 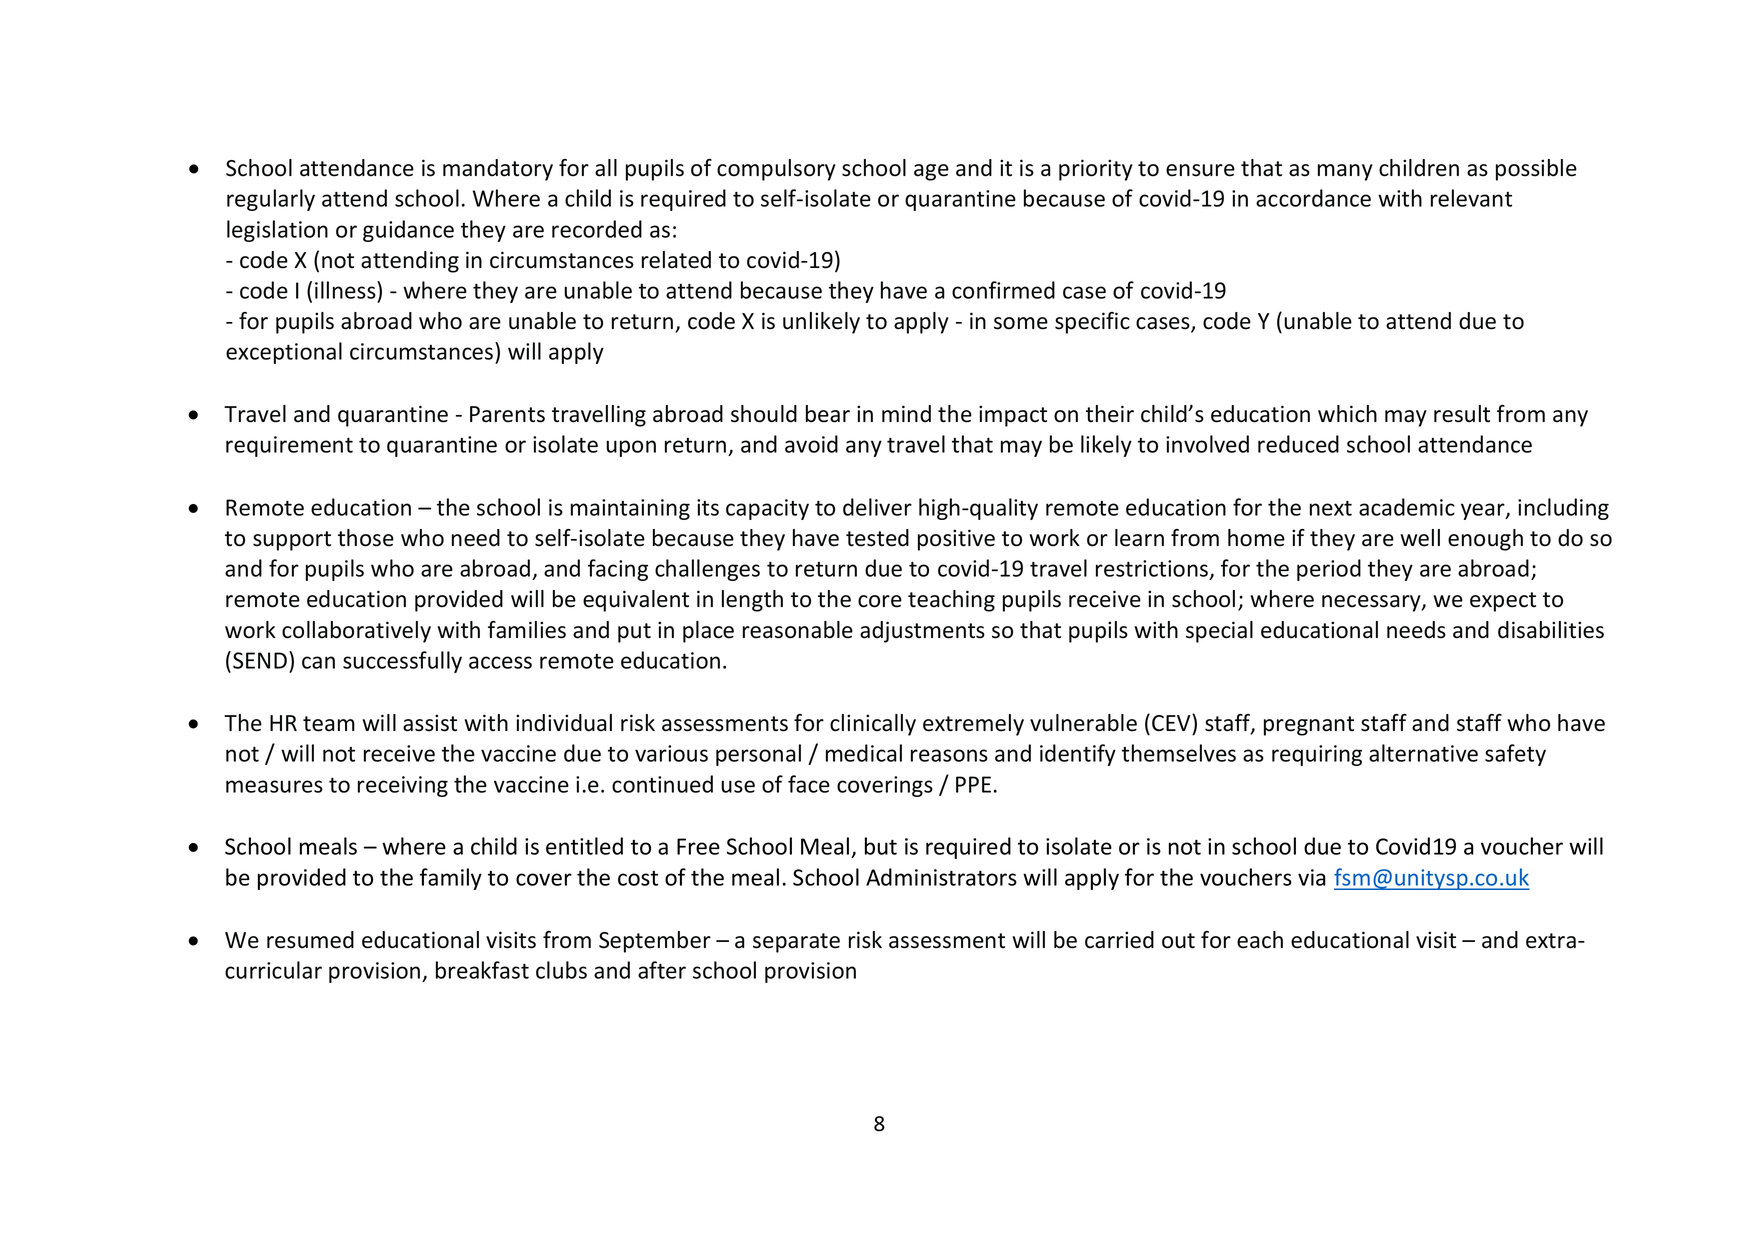 What do you see at coordinates (498, 170) in the screenshot?
I see `mandatory` at bounding box center [498, 170].
